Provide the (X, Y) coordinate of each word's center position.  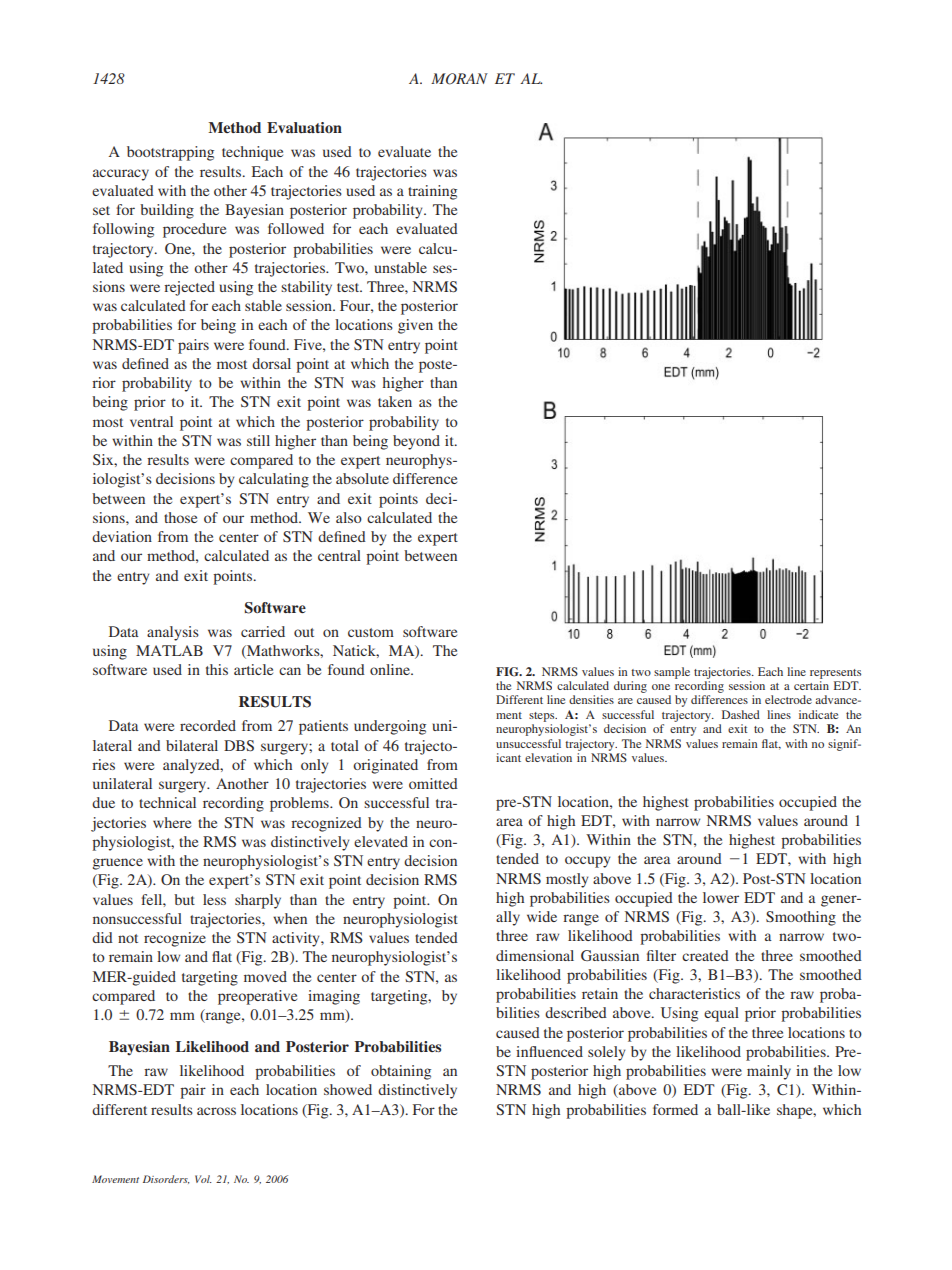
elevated (381, 841)
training (432, 192)
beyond (416, 442)
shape (796, 1111)
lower (721, 897)
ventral (151, 421)
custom (371, 632)
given (415, 326)
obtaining (401, 1072)
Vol (203, 1179)
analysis (173, 633)
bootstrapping (170, 153)
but (184, 899)
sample (672, 673)
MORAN (459, 79)
